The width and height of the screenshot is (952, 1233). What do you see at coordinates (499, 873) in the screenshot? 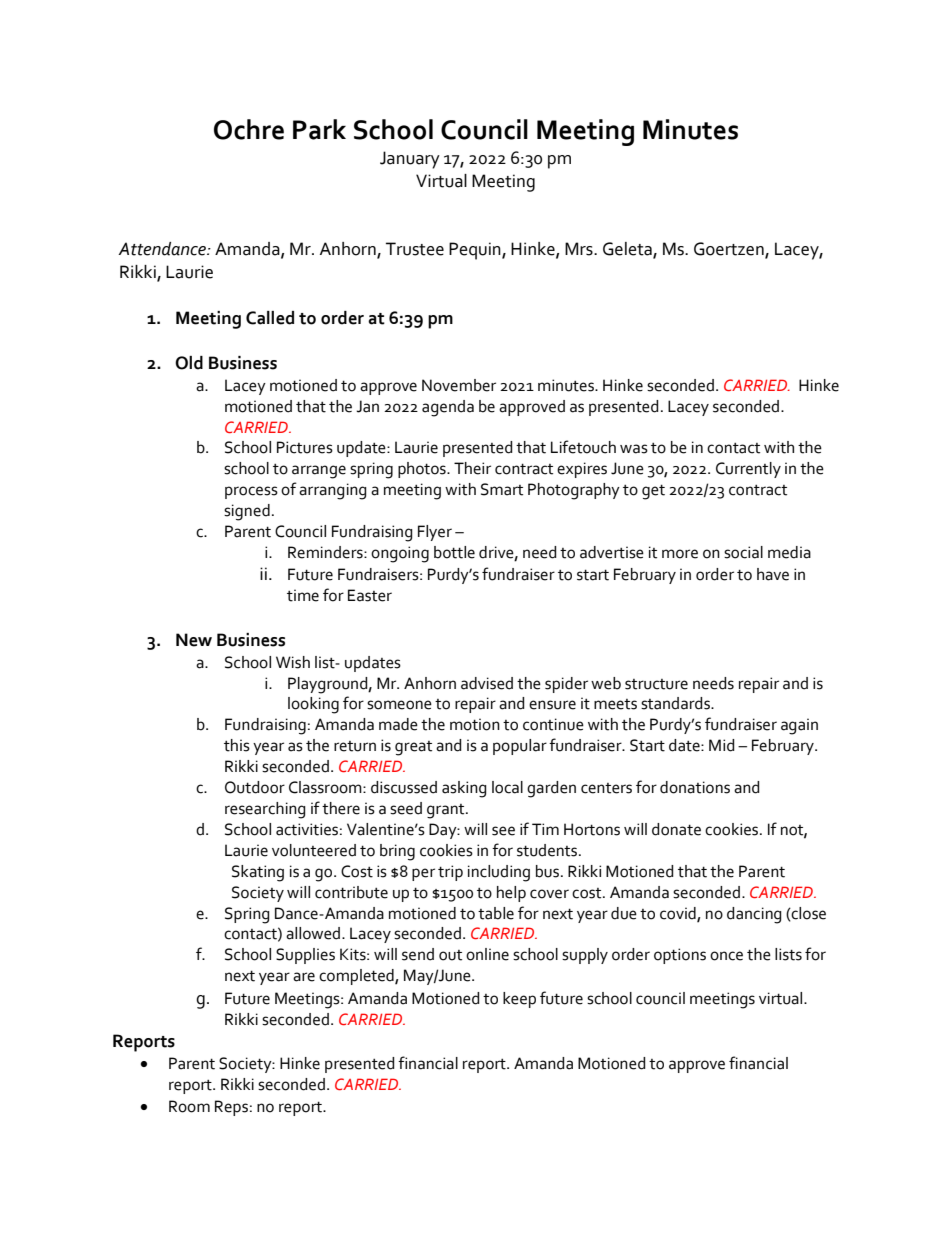
I see `including` at bounding box center [499, 873].
